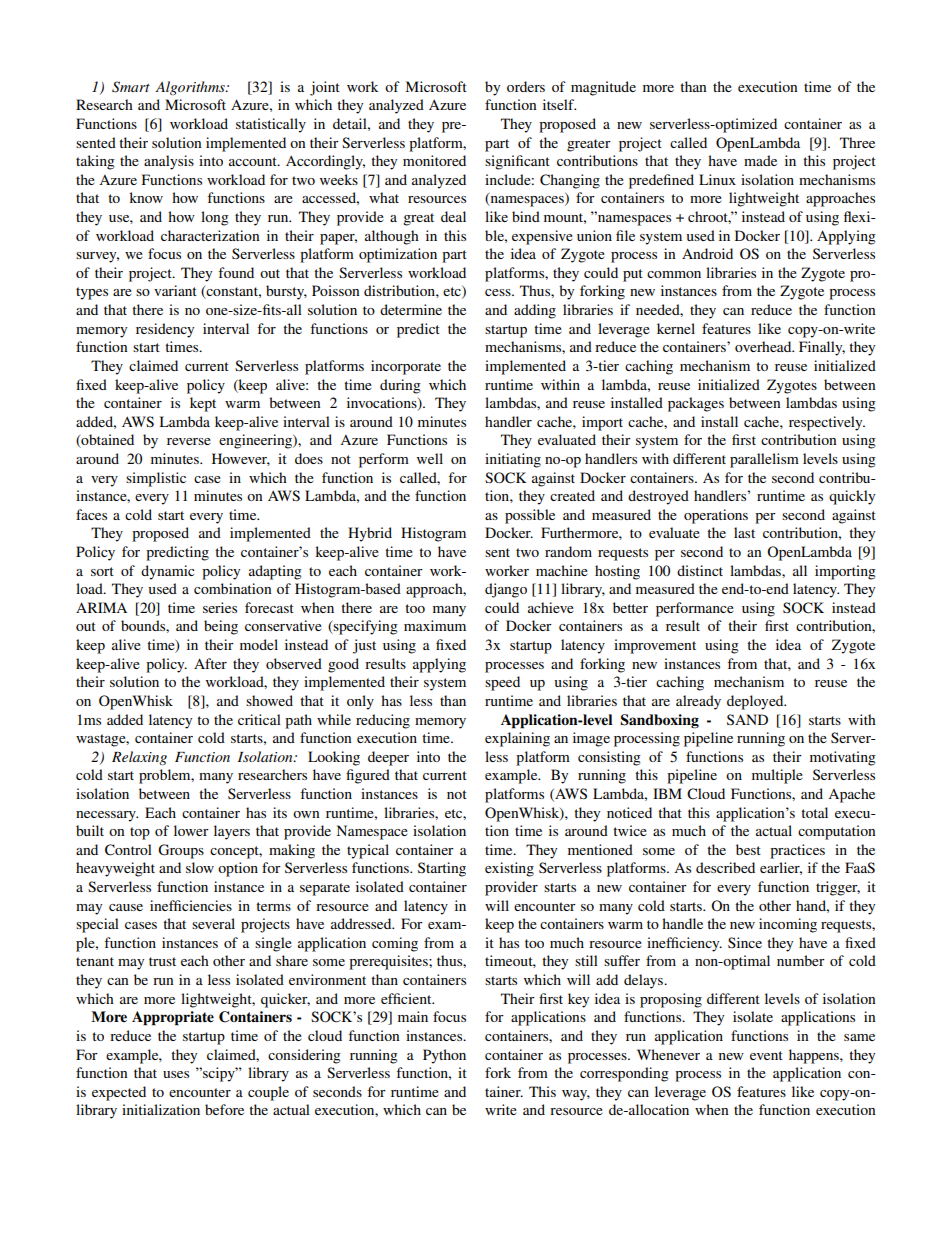  What do you see at coordinates (444, 1056) in the page?
I see `Python` at bounding box center [444, 1056].
